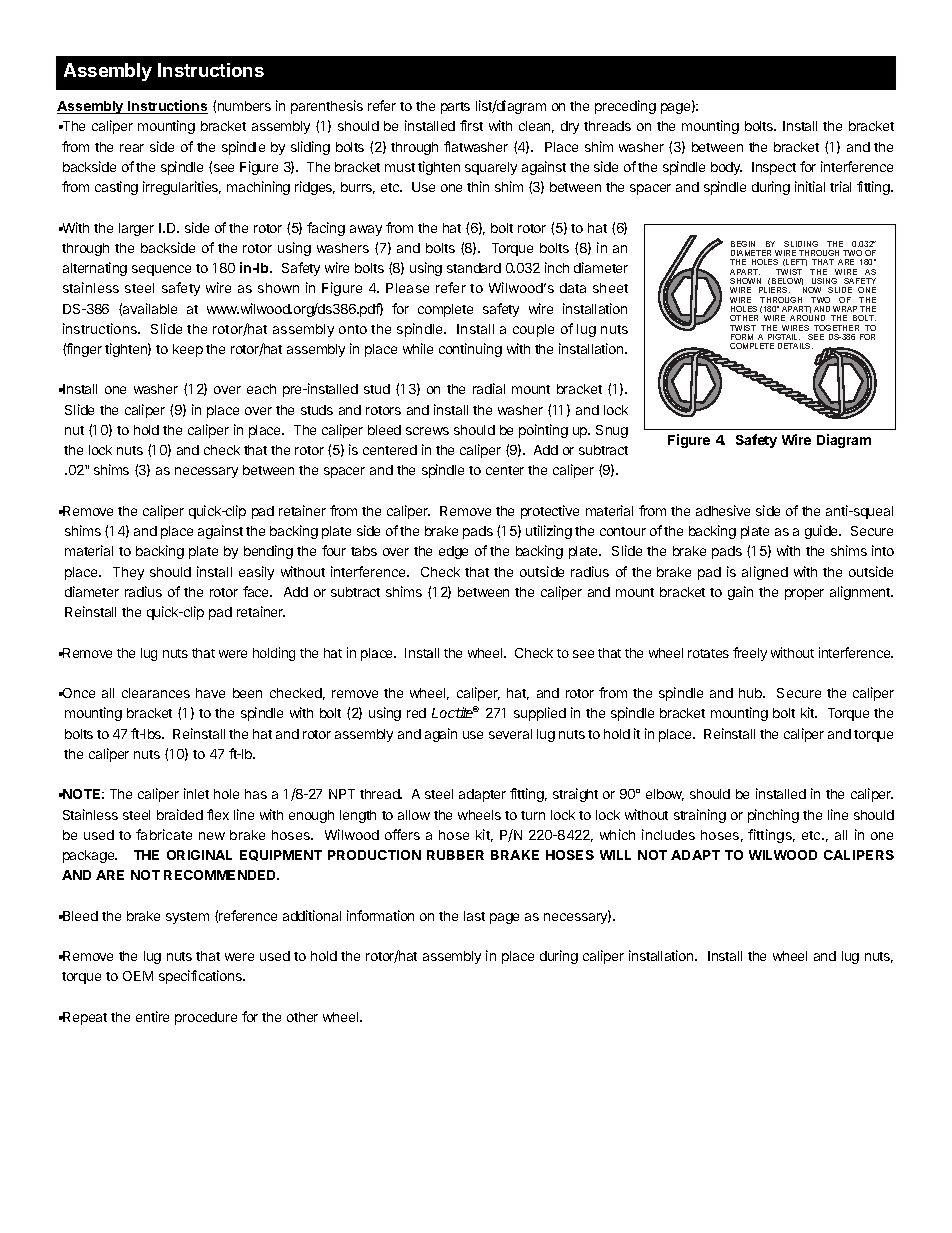 Image resolution: width=952 pixels, height=1233 pixels. I want to click on have, so click(210, 693).
